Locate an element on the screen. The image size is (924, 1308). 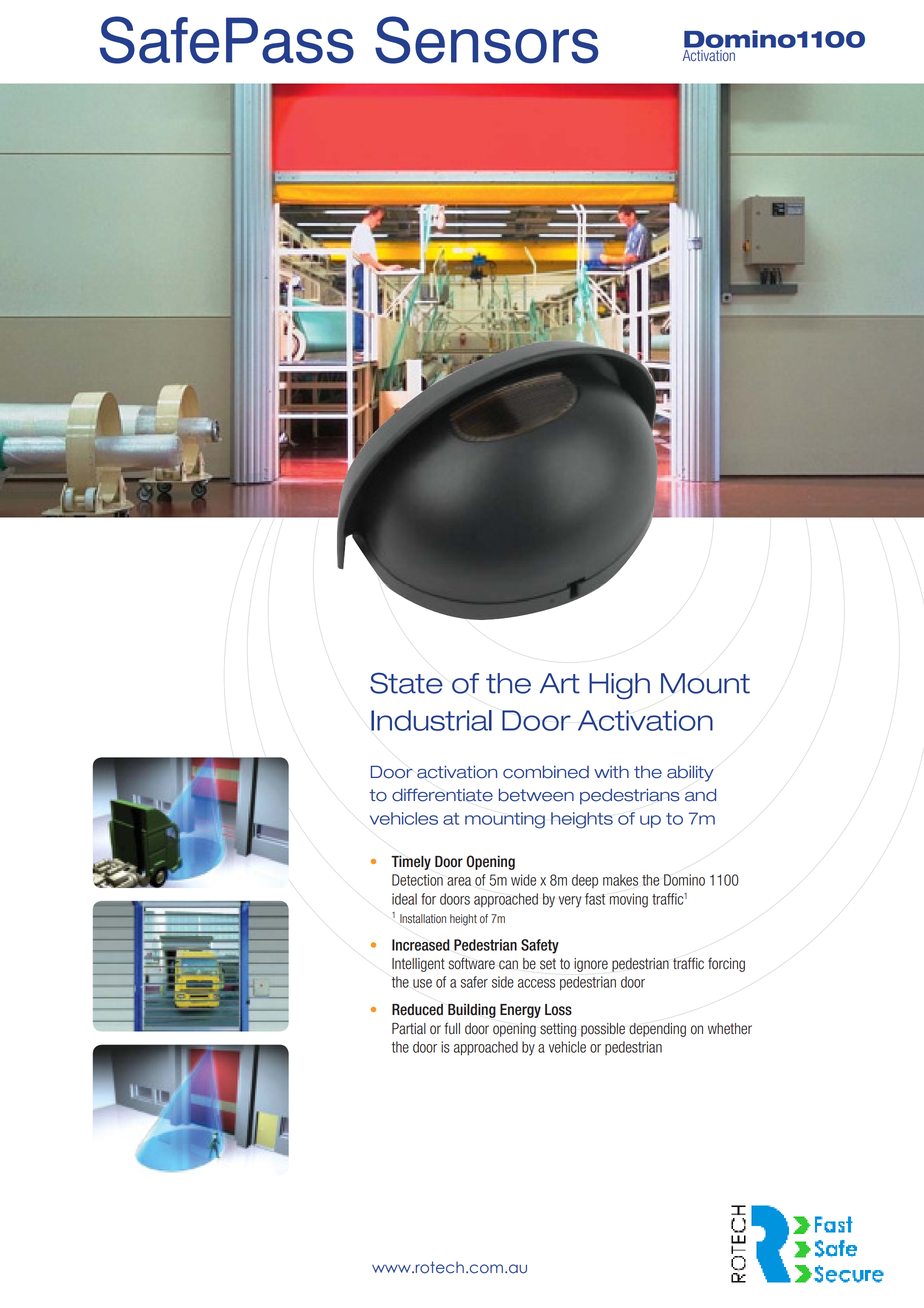
combined is located at coordinates (546, 772).
